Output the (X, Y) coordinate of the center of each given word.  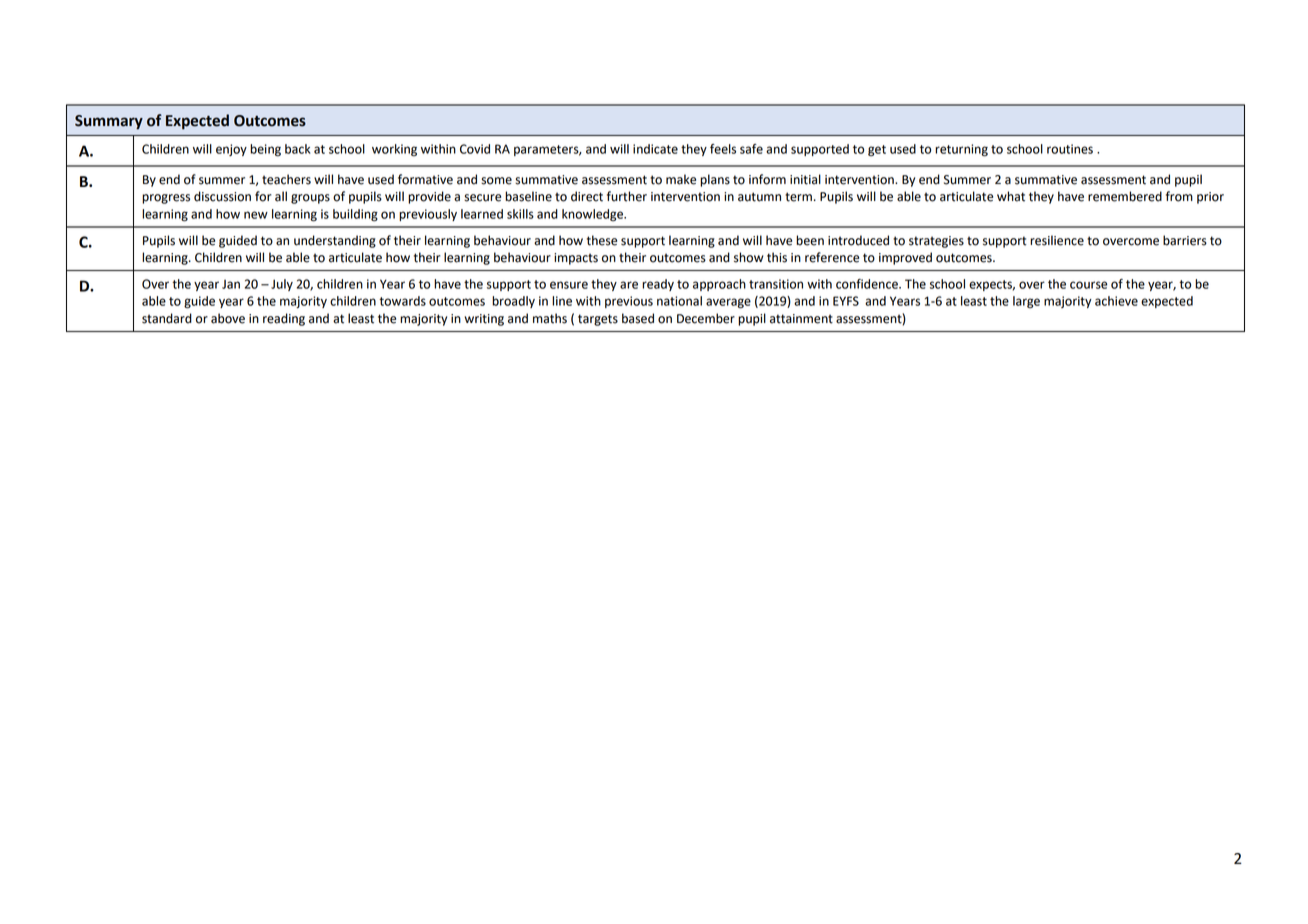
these (602, 240)
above (228, 318)
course (1089, 285)
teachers (286, 179)
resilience (1057, 240)
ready (658, 285)
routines (1070, 149)
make (681, 179)
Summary (109, 122)
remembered (1125, 196)
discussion (222, 196)
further (627, 196)
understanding (335, 241)
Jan (231, 284)
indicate (655, 149)
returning (961, 150)
